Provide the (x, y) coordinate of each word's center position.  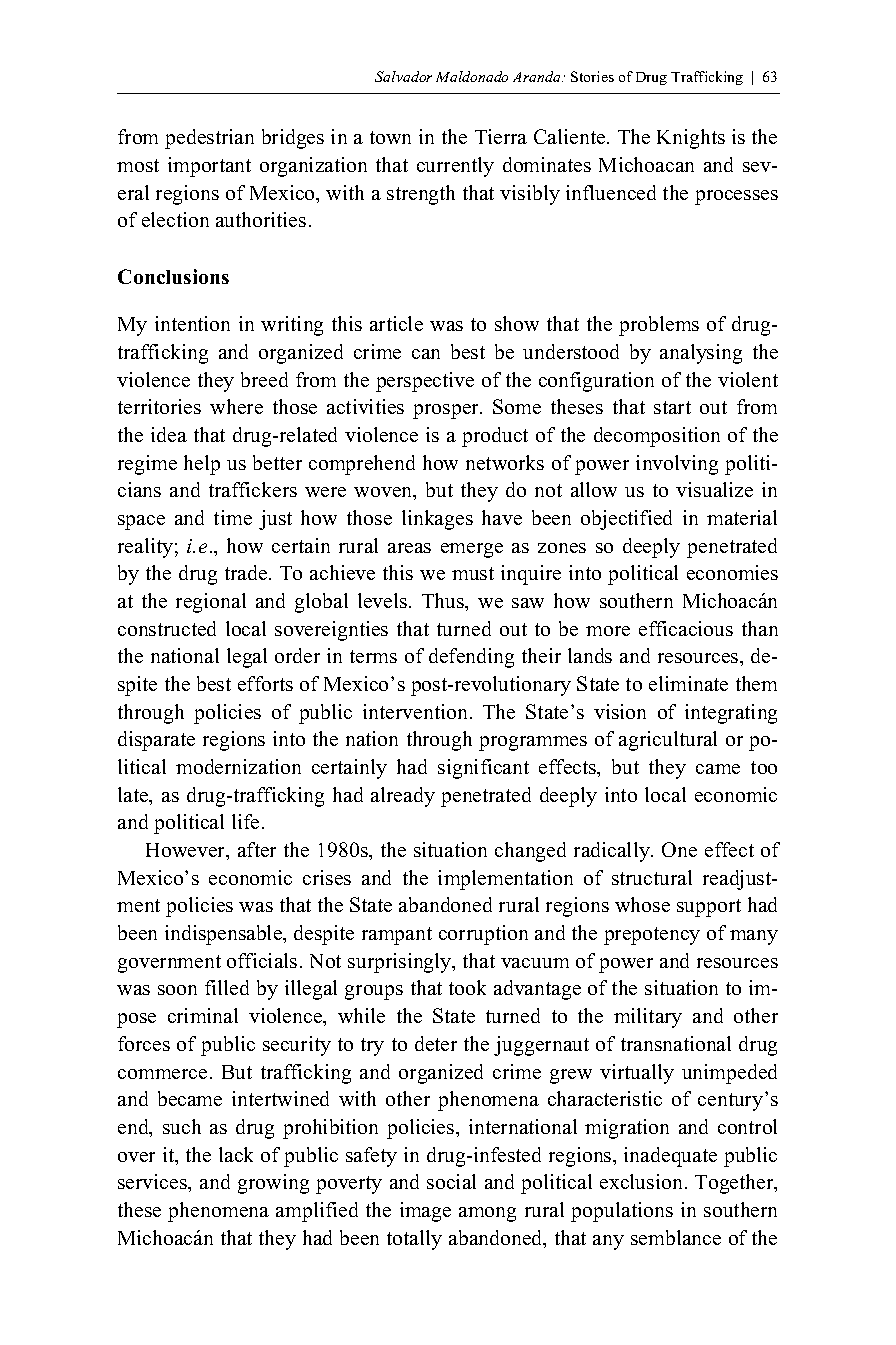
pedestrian (209, 139)
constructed (167, 628)
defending (471, 658)
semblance (676, 1237)
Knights (691, 139)
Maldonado (472, 76)
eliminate (688, 683)
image (425, 1212)
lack (236, 1154)
